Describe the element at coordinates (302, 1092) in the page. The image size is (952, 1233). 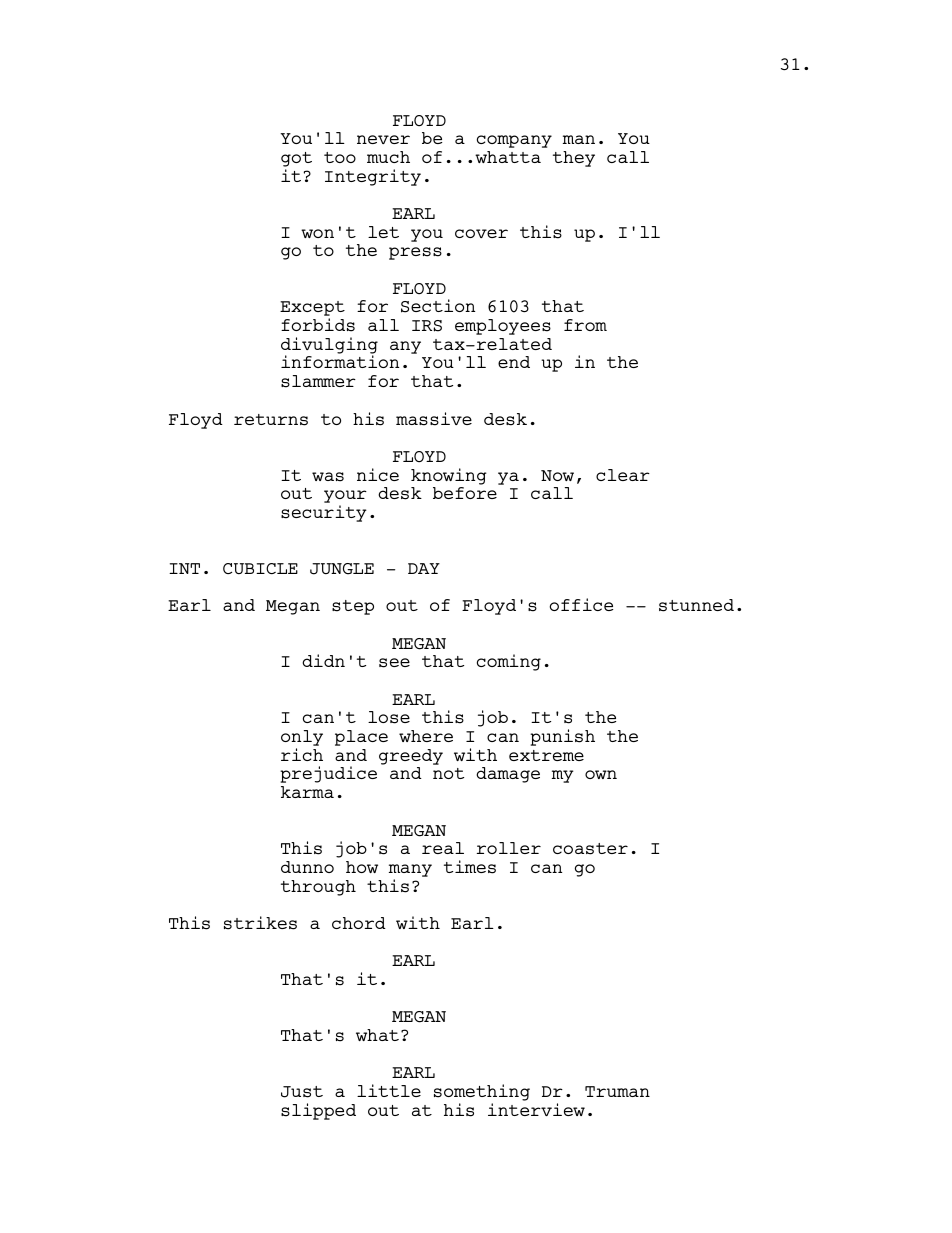
I see `Just` at that location.
